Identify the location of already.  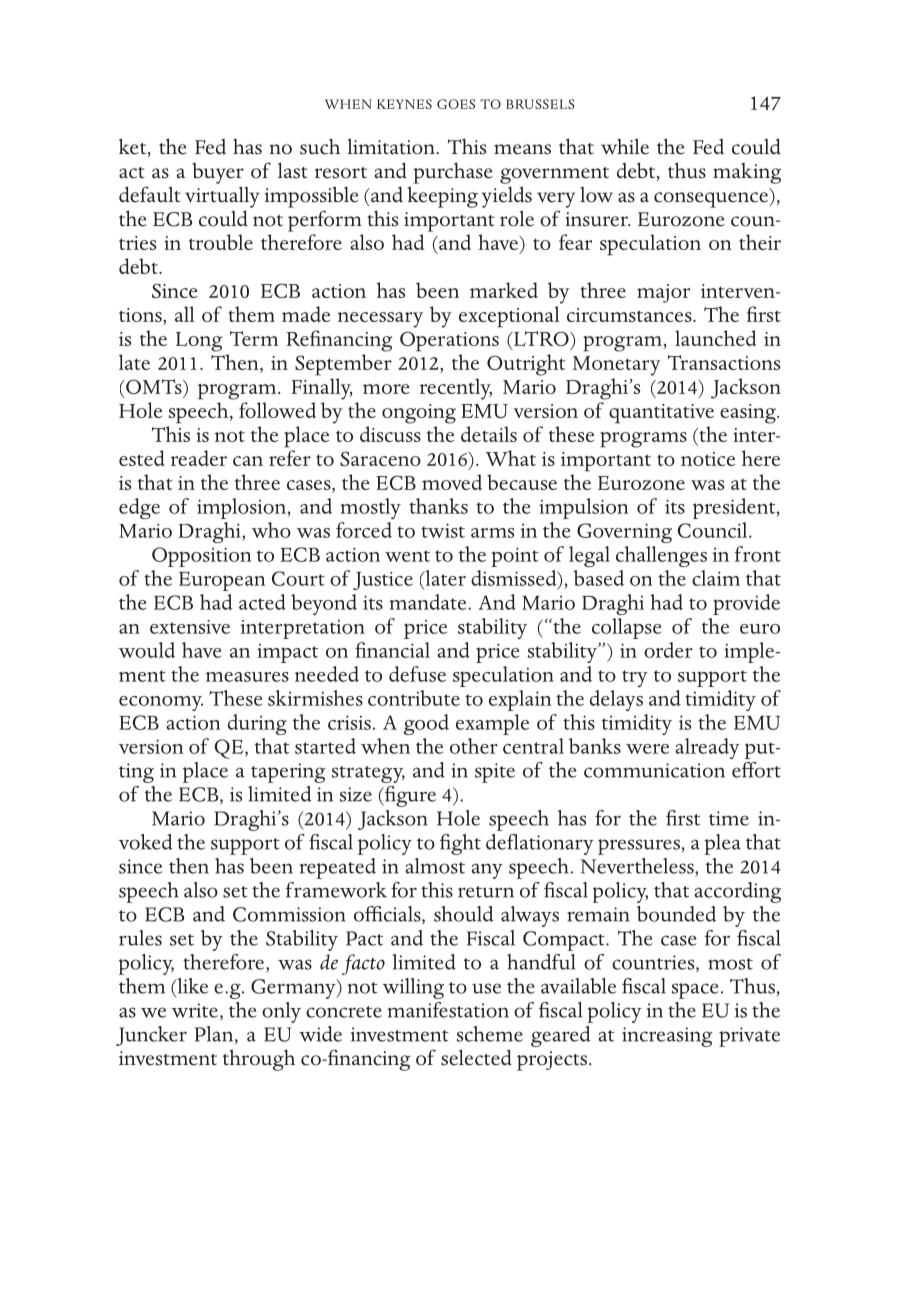
(707, 748).
